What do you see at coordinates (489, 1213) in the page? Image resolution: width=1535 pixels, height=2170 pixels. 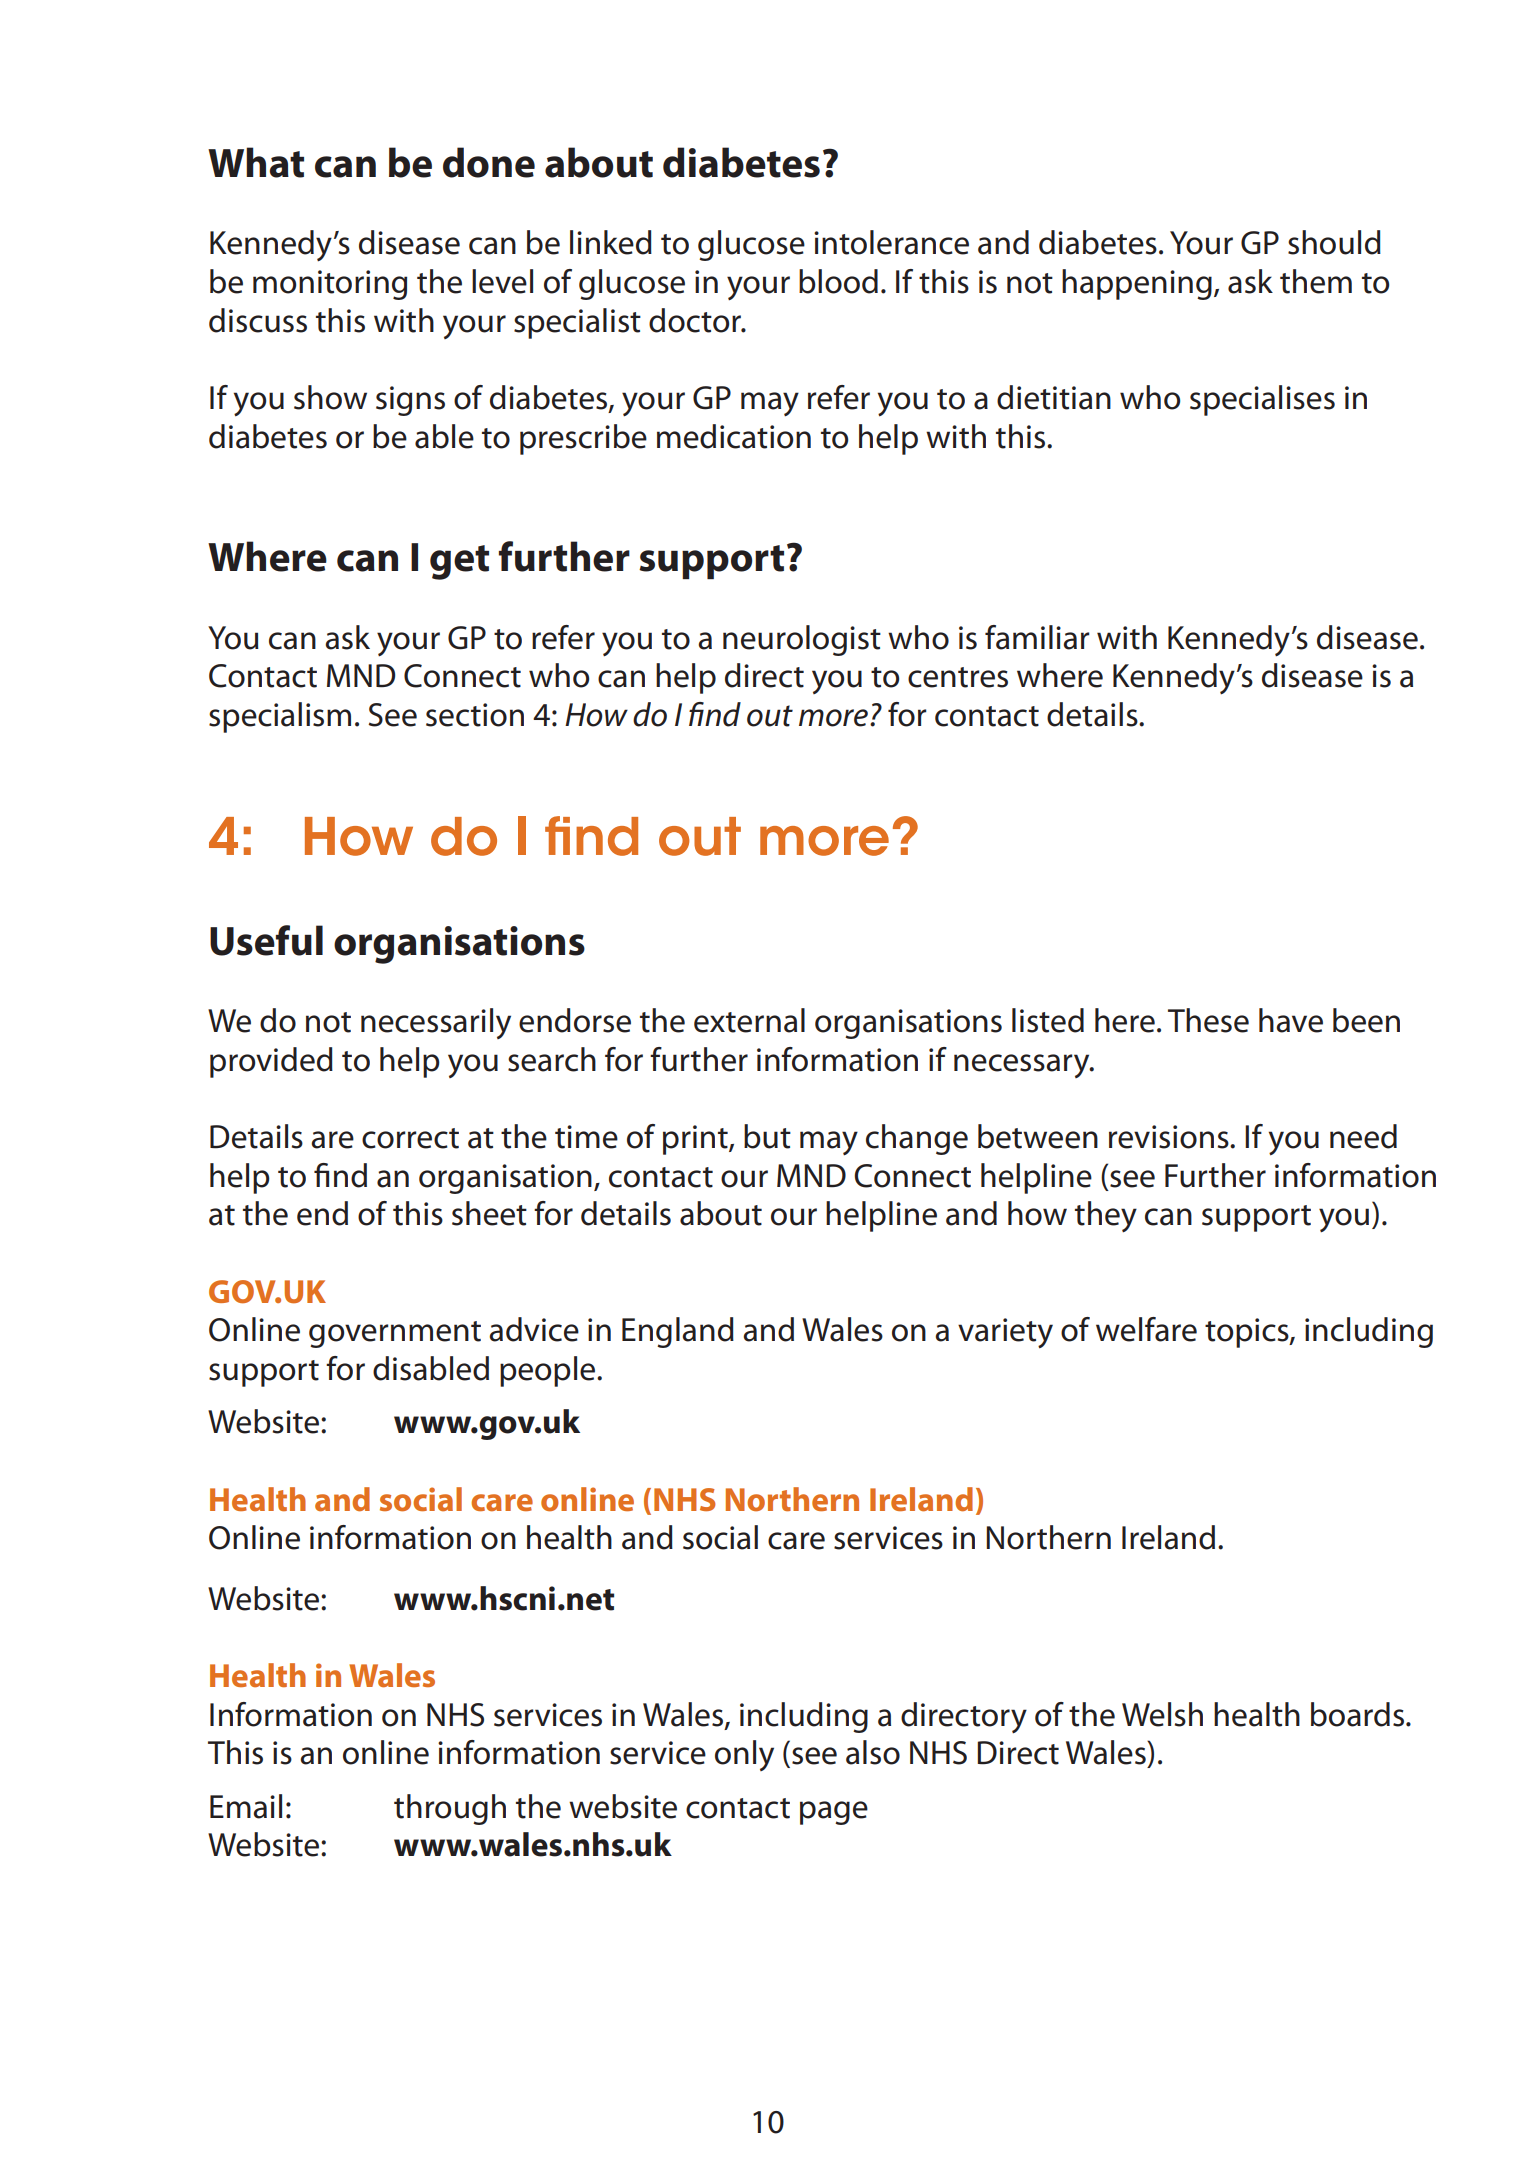 I see `sheet` at bounding box center [489, 1213].
